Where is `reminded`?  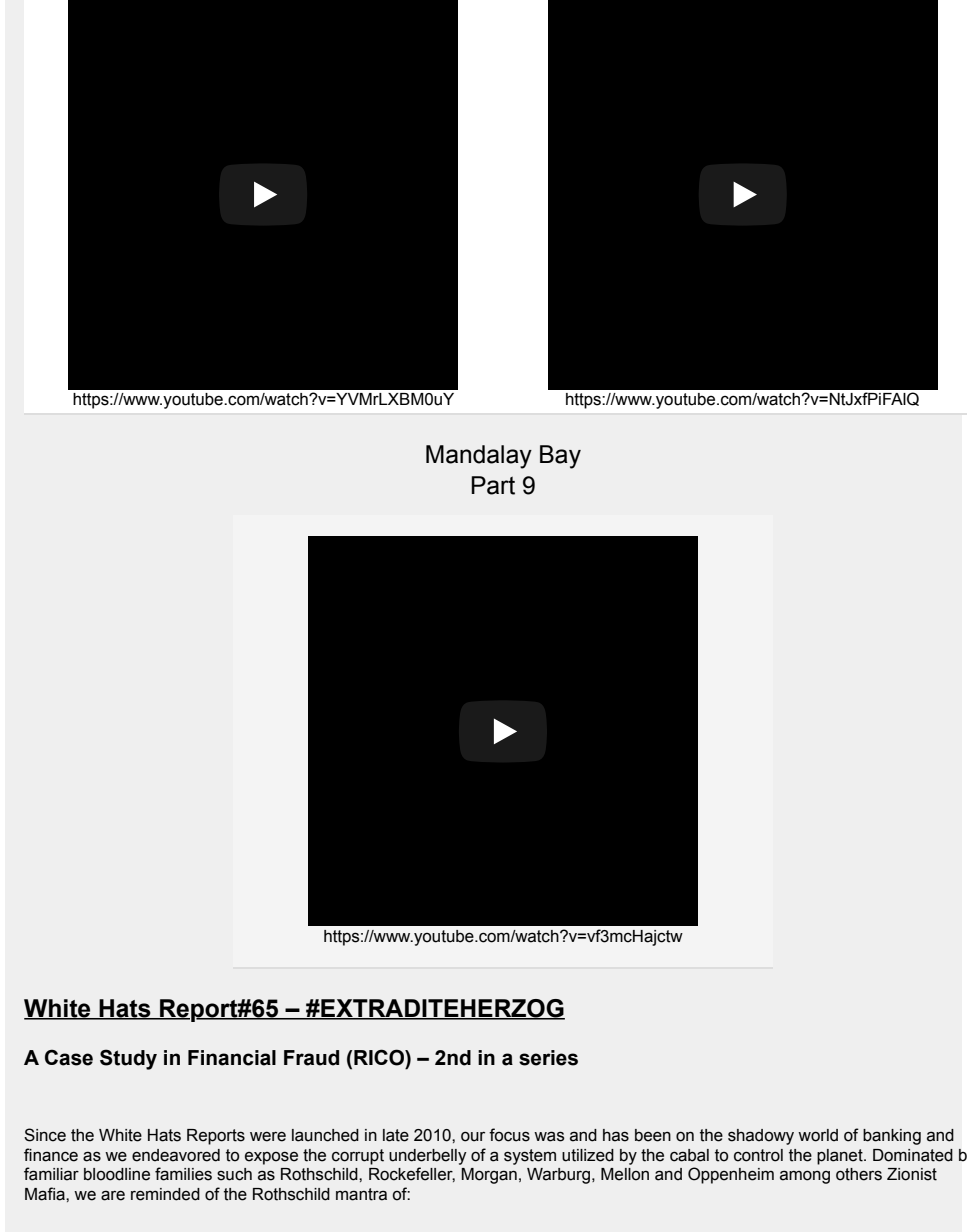
reminded is located at coordinates (165, 1194).
